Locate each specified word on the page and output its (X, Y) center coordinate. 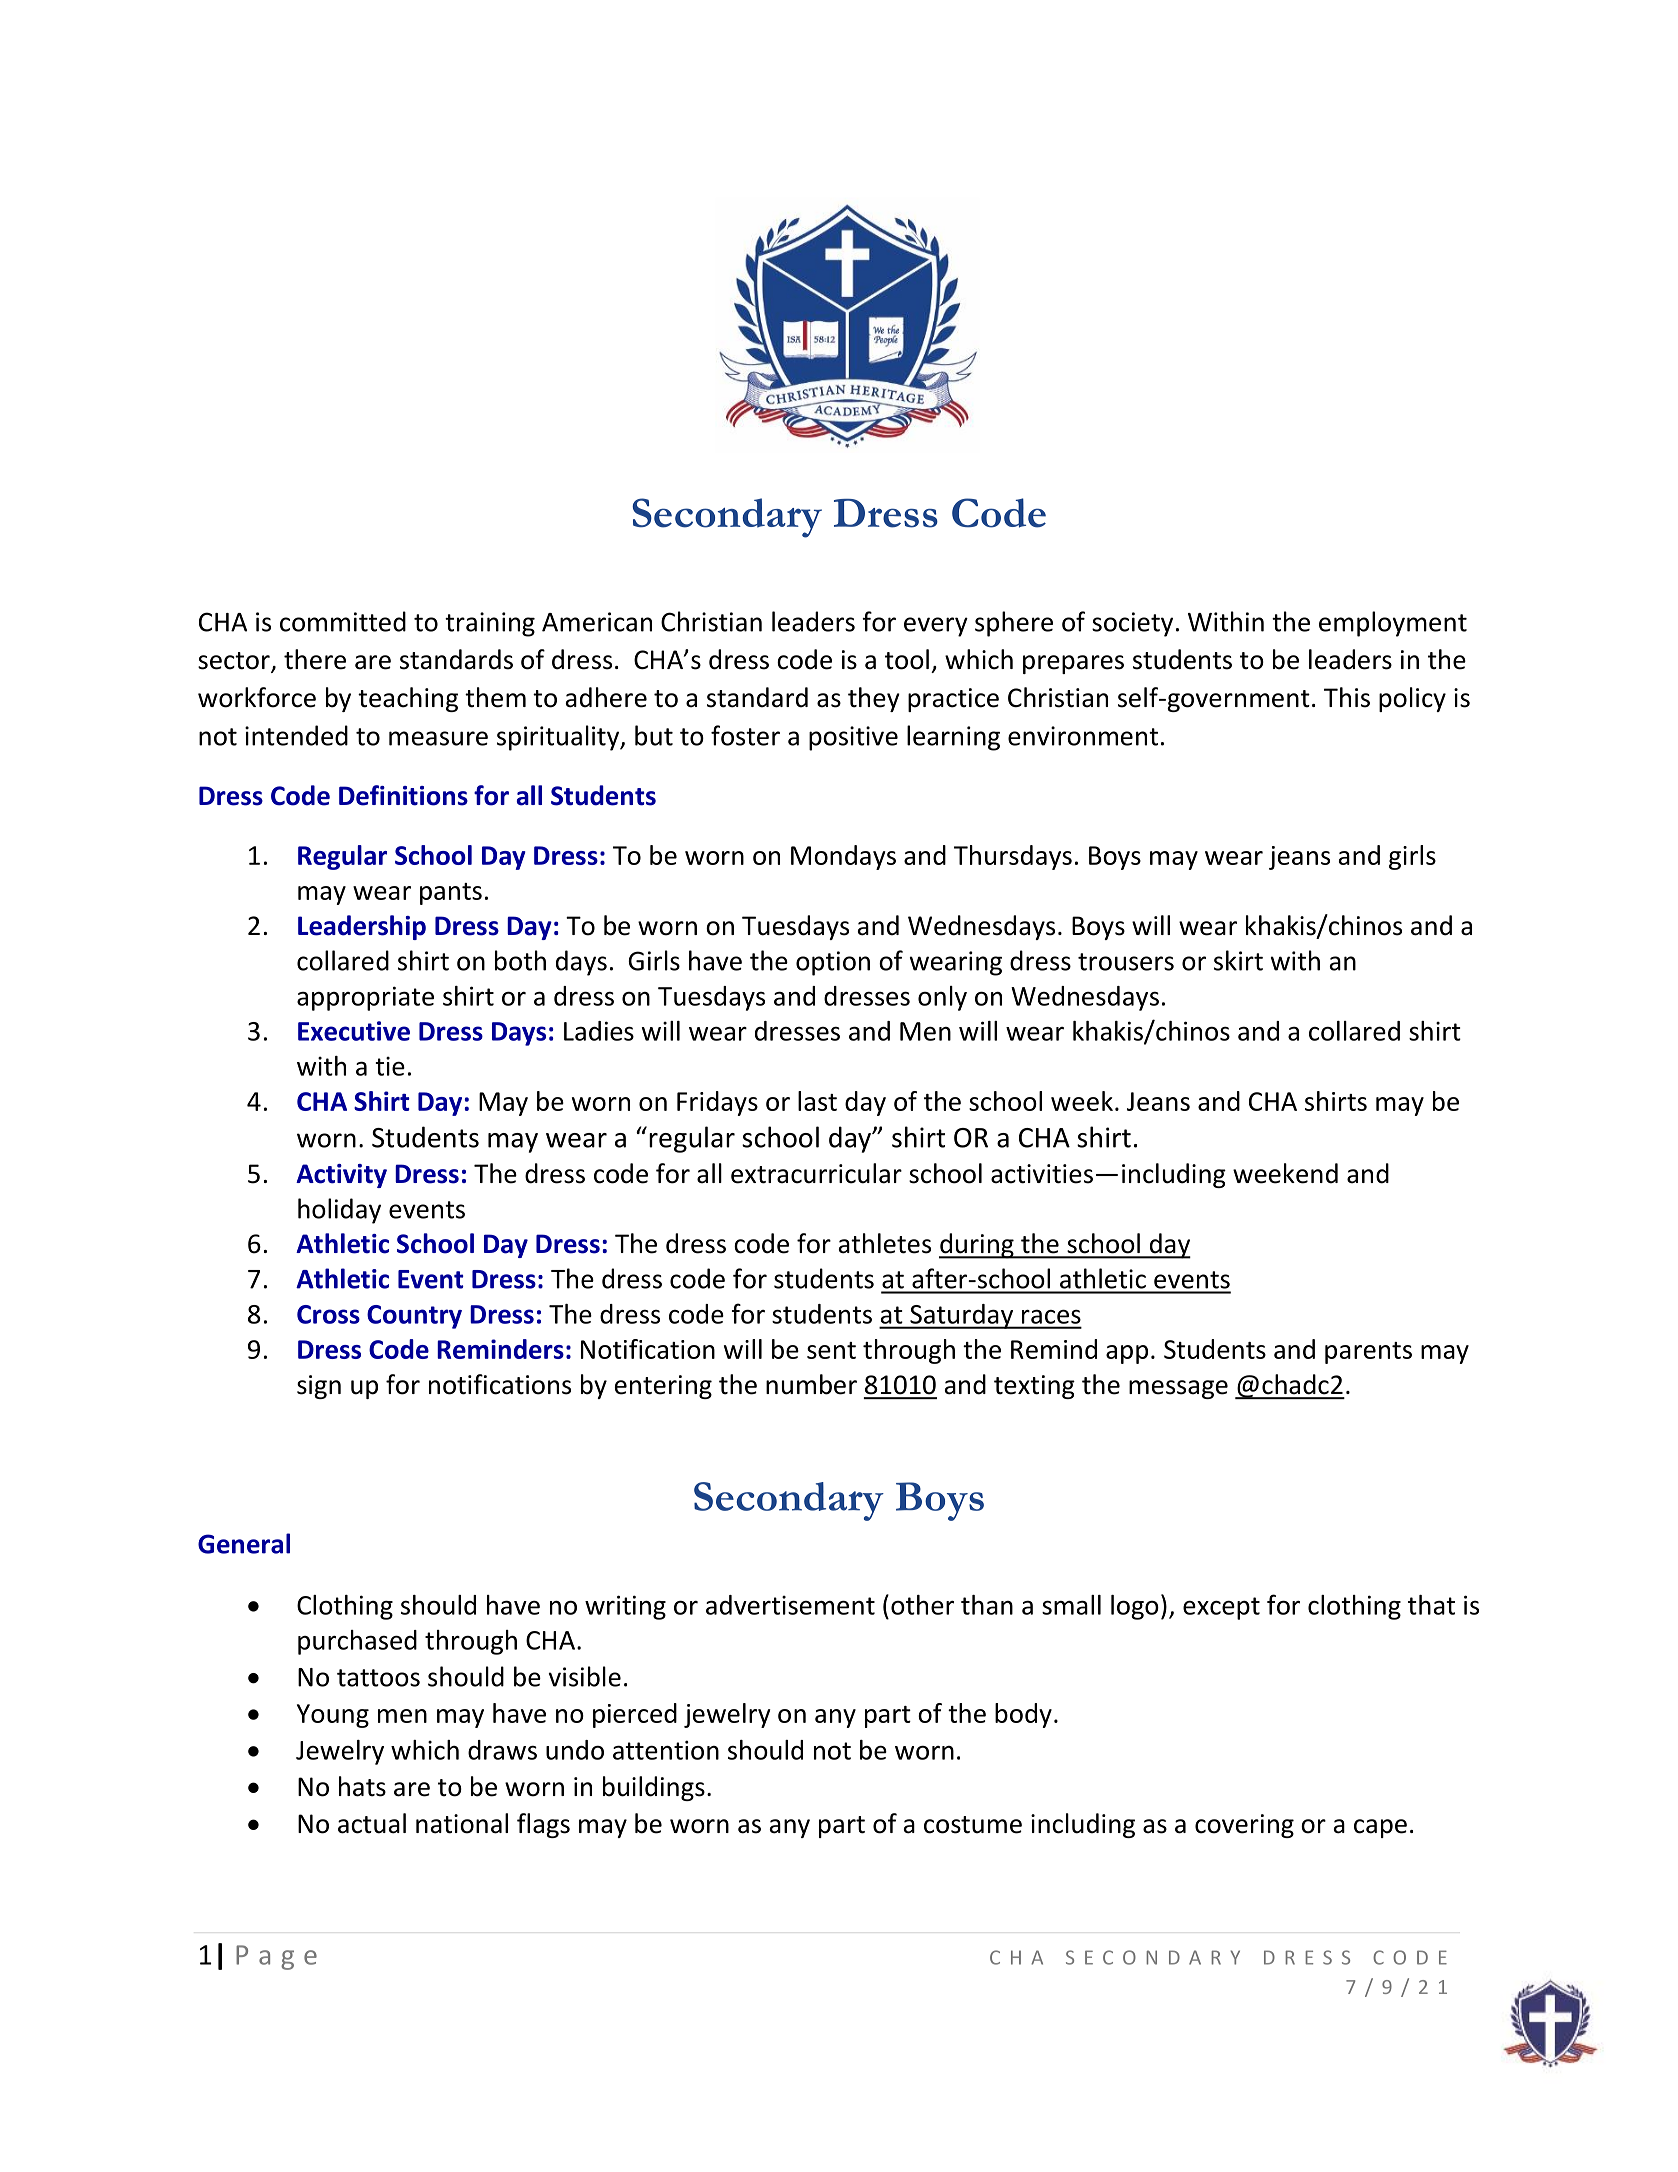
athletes (885, 1243)
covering (1244, 1826)
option (833, 963)
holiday (339, 1211)
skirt (1238, 960)
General (244, 1543)
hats (362, 1786)
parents (1368, 1353)
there (315, 659)
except (1221, 1608)
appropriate (365, 998)
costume (973, 1825)
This (1347, 697)
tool (907, 659)
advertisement (790, 1605)
